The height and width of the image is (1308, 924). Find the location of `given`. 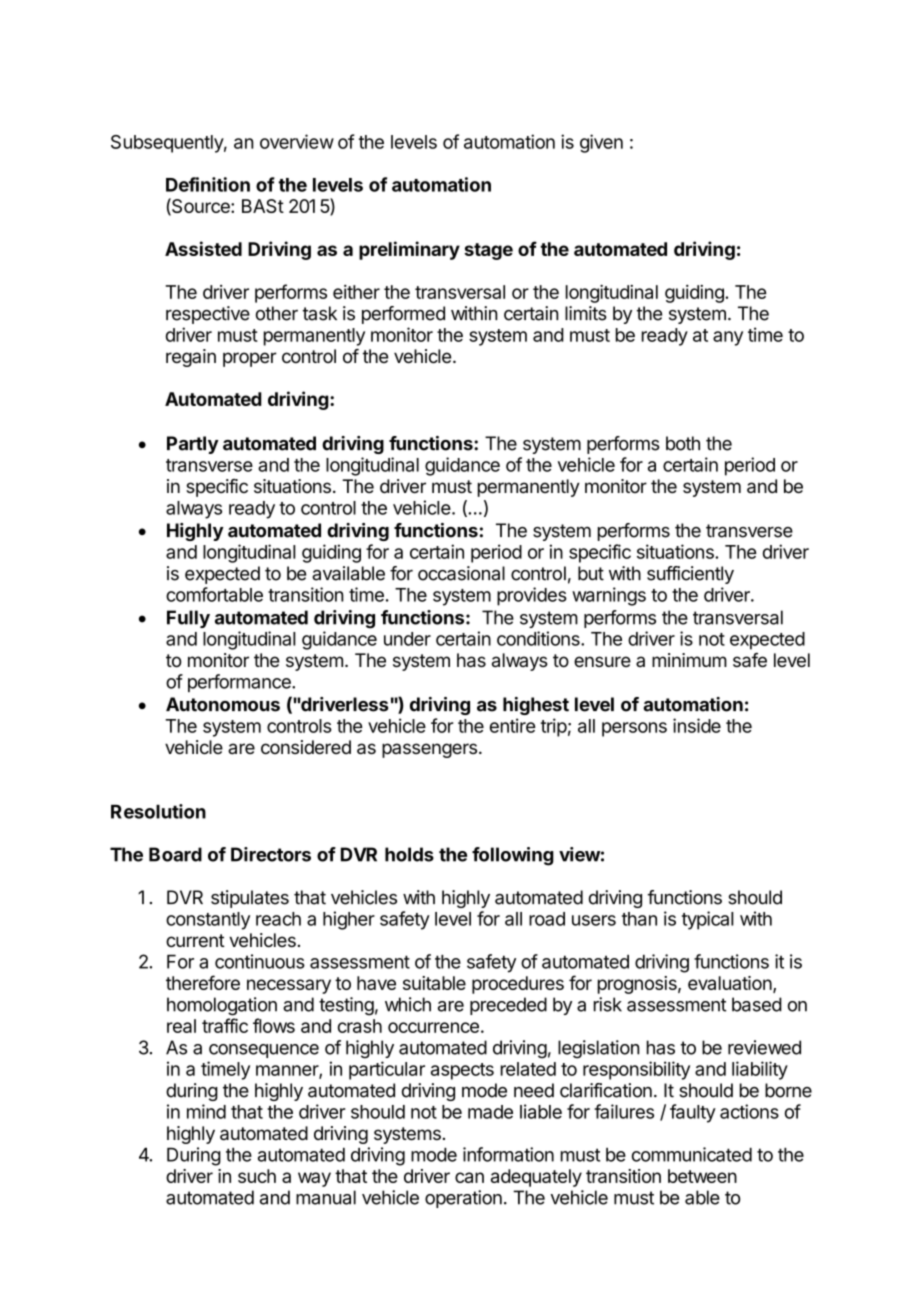

given is located at coordinates (601, 143).
